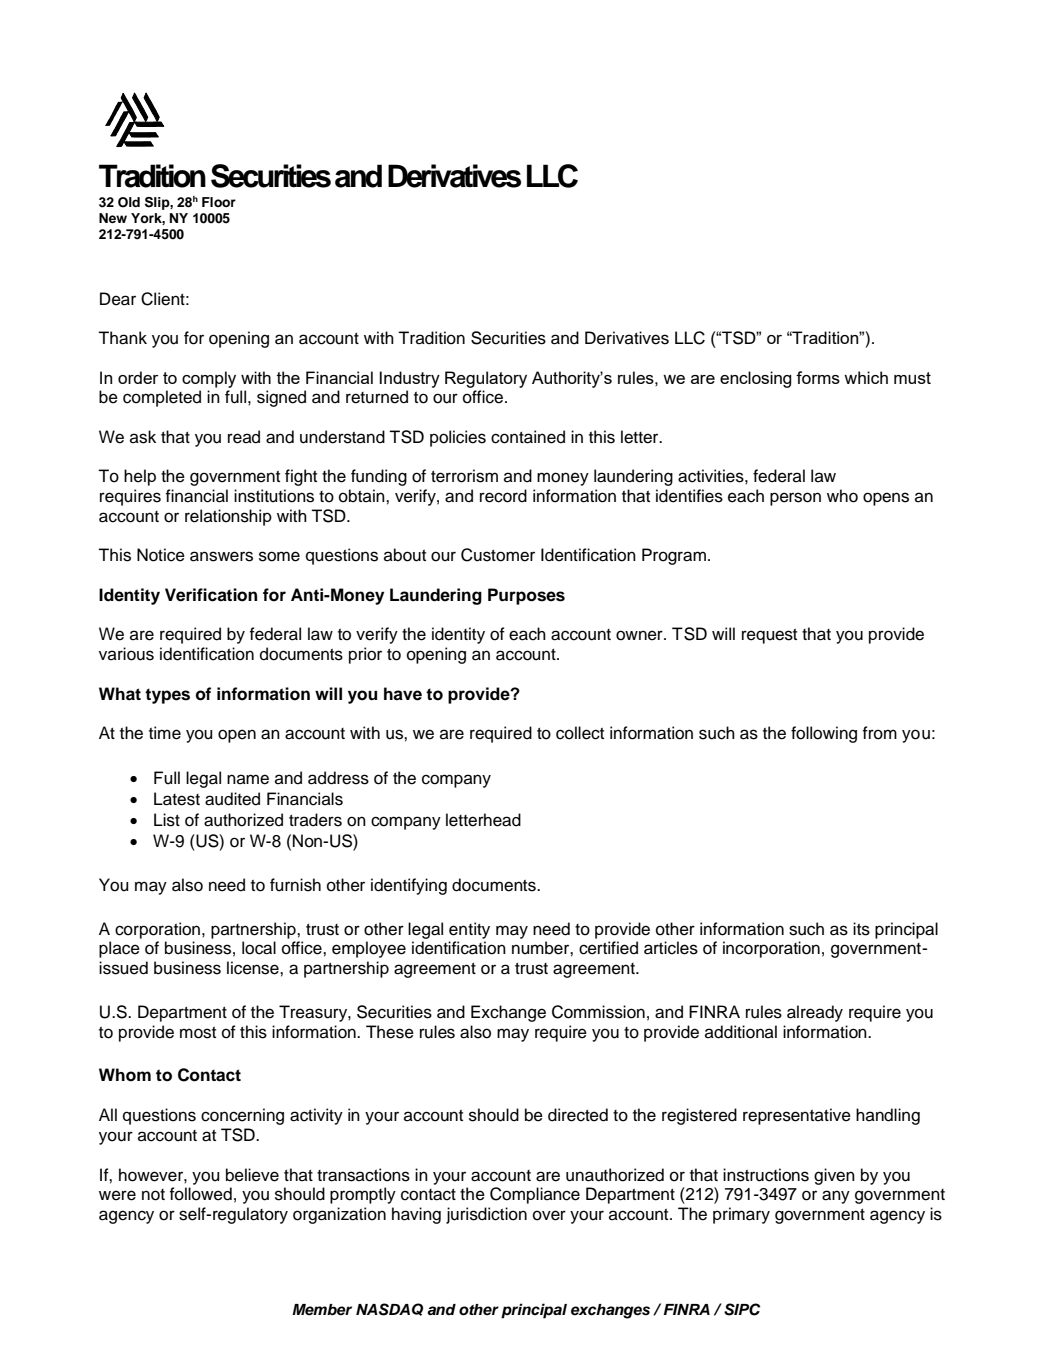 The height and width of the document is (1361, 1051). I want to click on request, so click(769, 636).
